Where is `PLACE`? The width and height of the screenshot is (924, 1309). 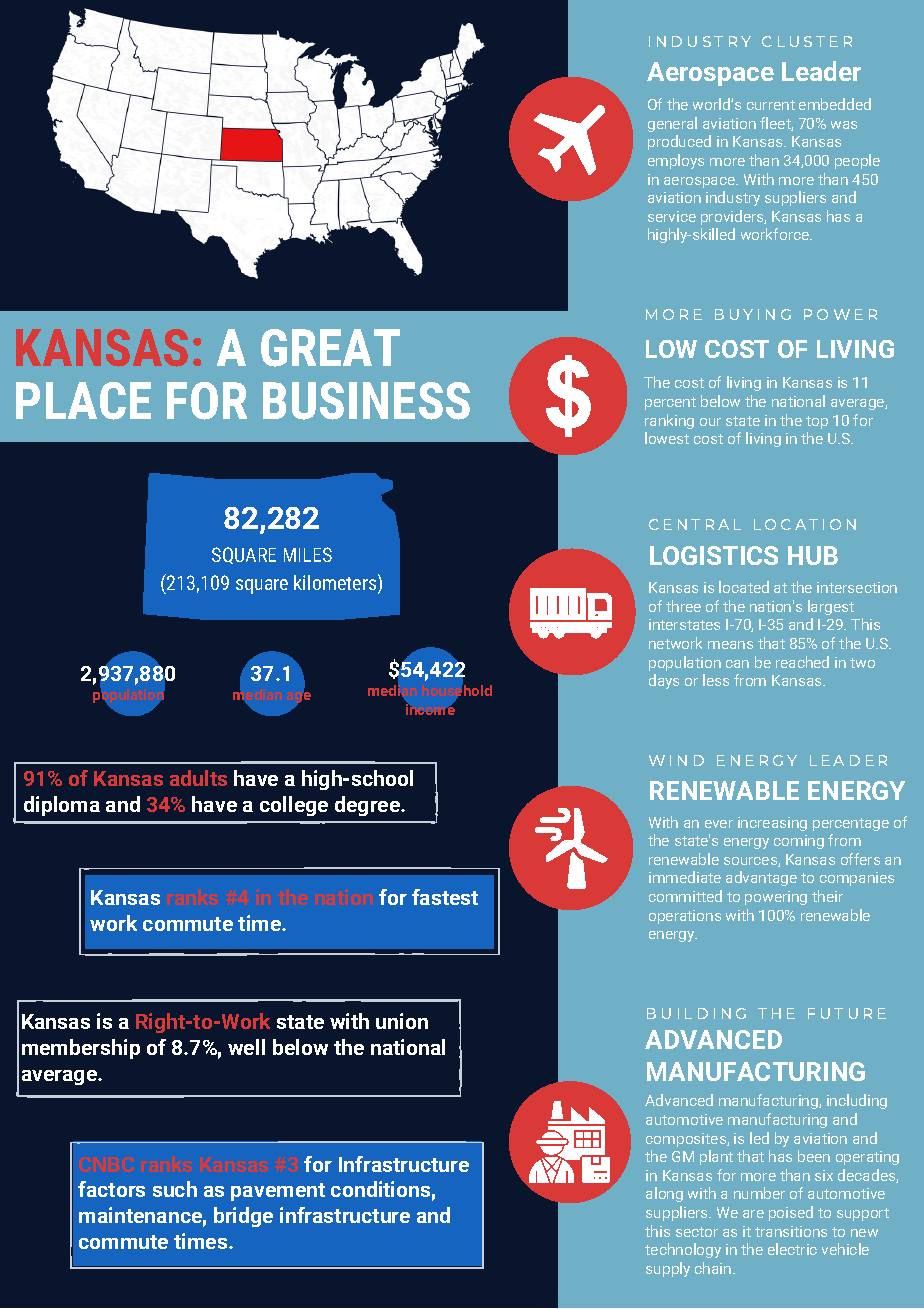
PLACE is located at coordinates (83, 401).
